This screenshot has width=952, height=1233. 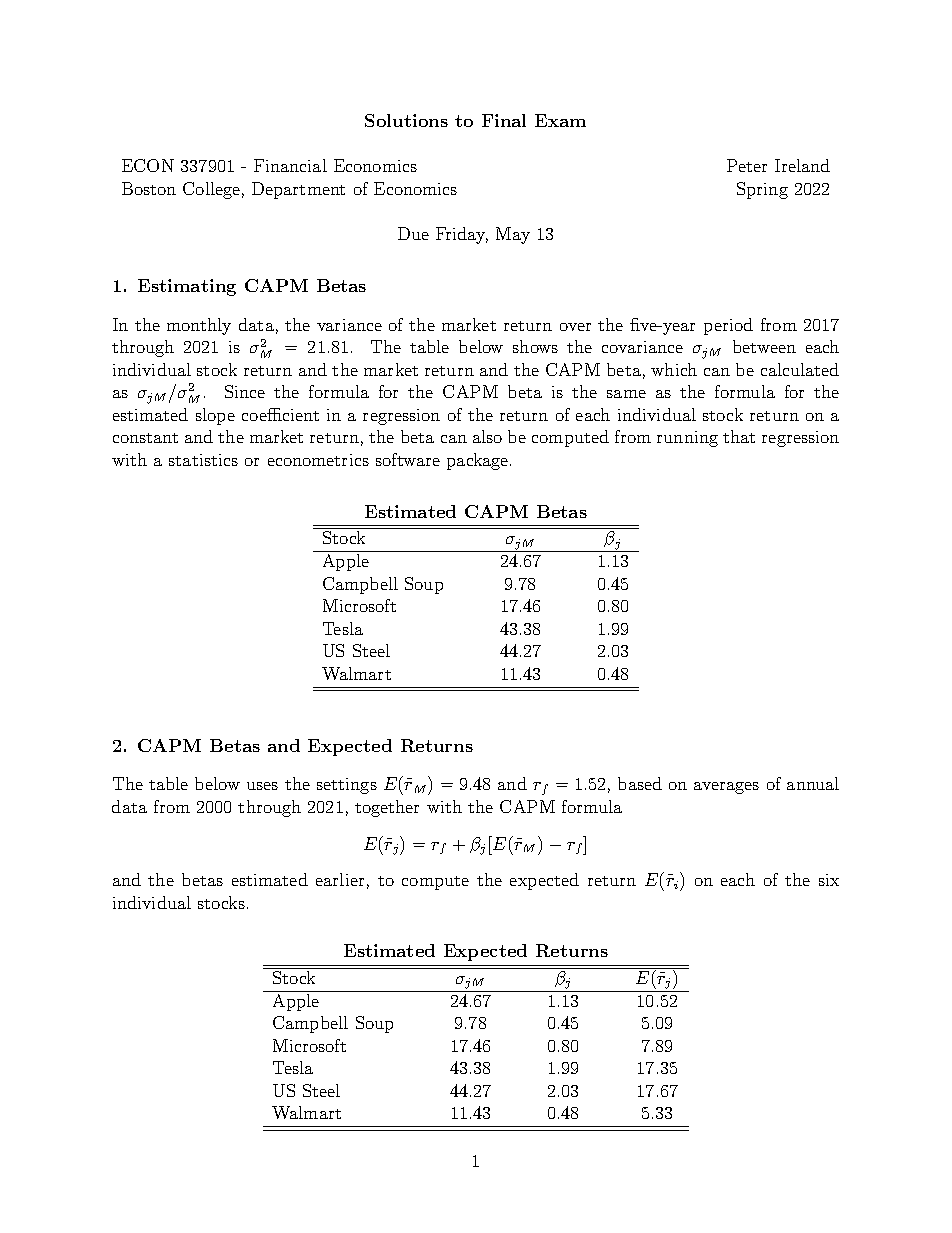 I want to click on Final, so click(x=504, y=120).
